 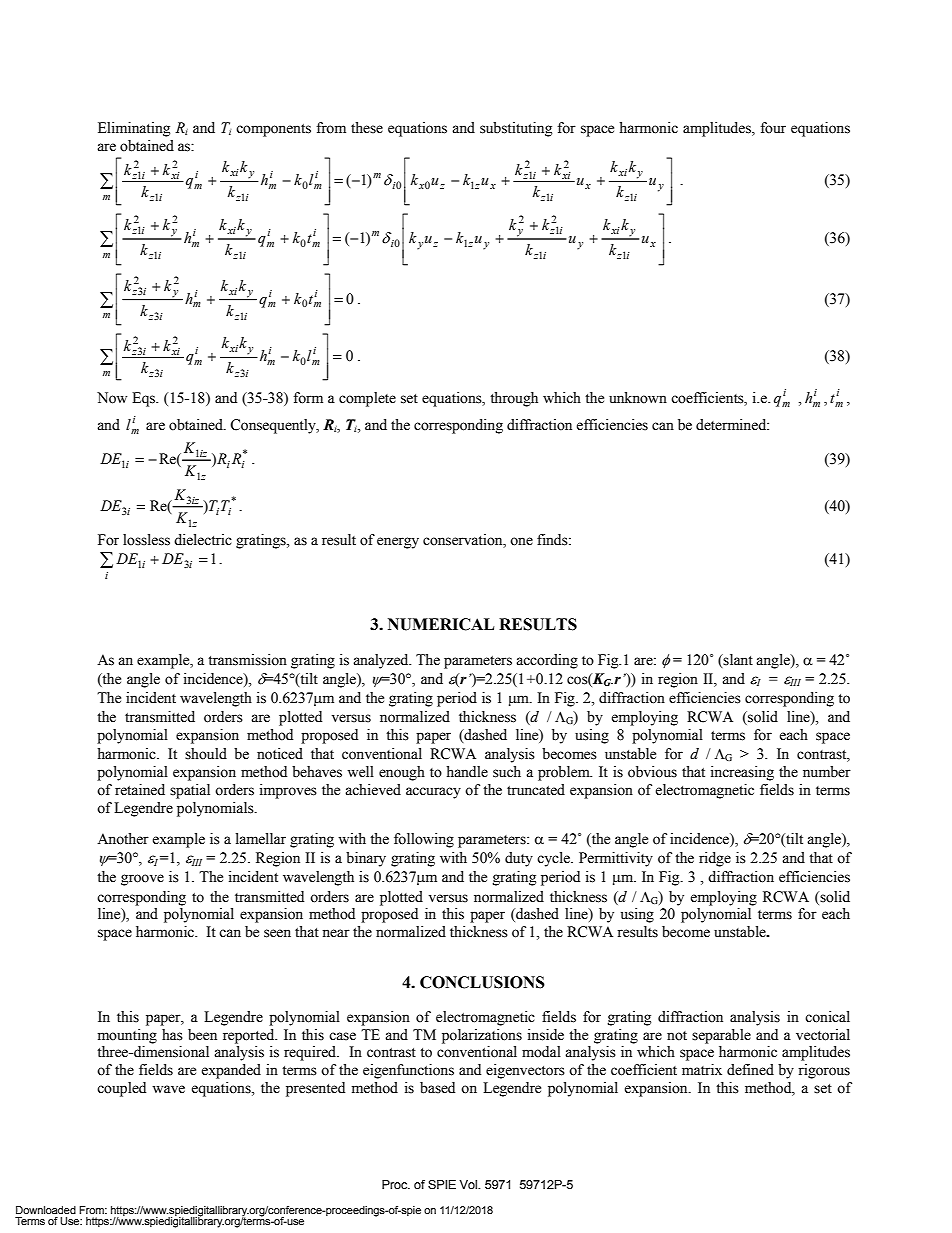 I want to click on these, so click(x=367, y=128).
